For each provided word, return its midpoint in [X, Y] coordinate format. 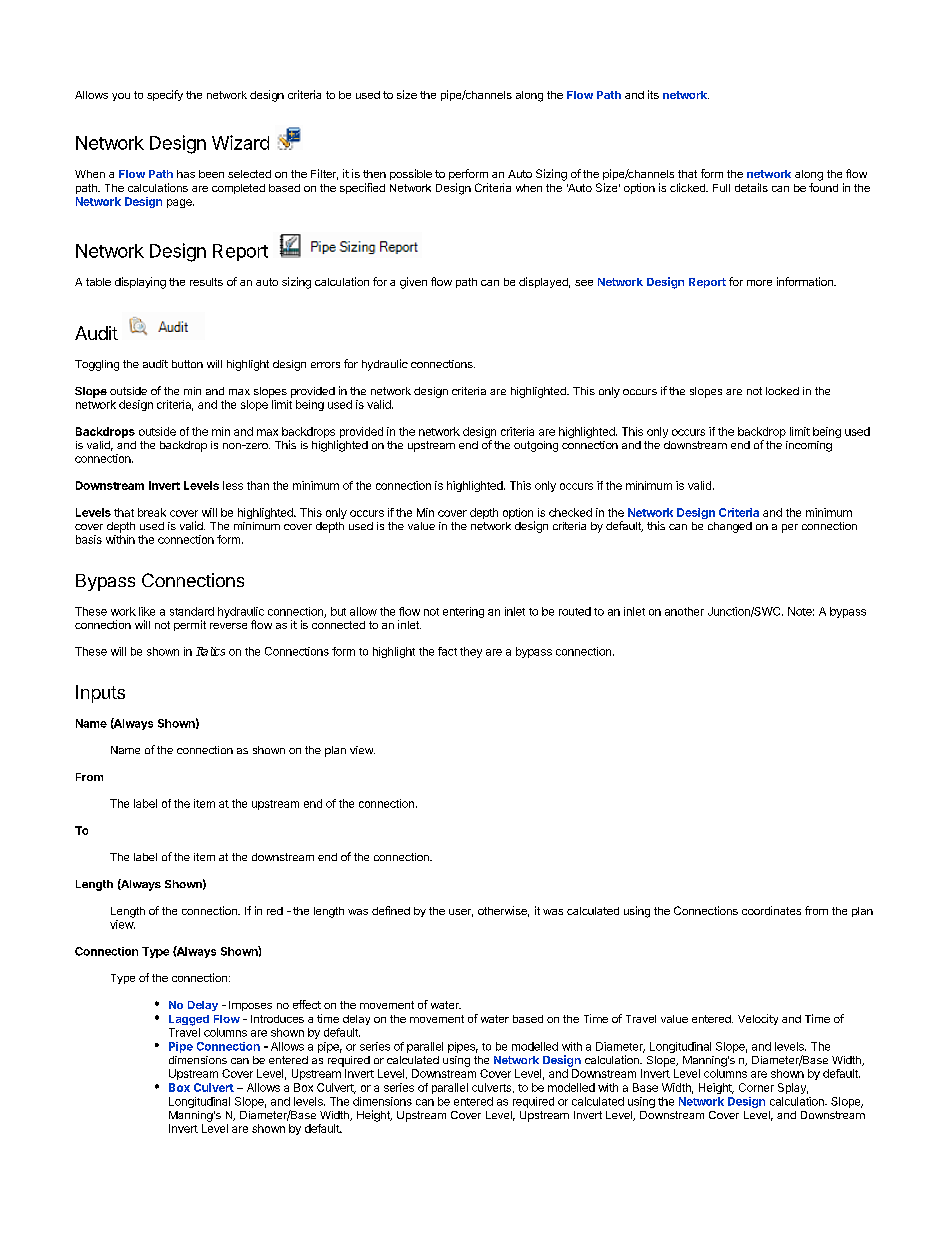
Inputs [100, 694]
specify [165, 95]
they [471, 652]
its [653, 94]
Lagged [189, 1020]
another [684, 611]
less [233, 485]
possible [411, 174]
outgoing [536, 446]
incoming [809, 446]
